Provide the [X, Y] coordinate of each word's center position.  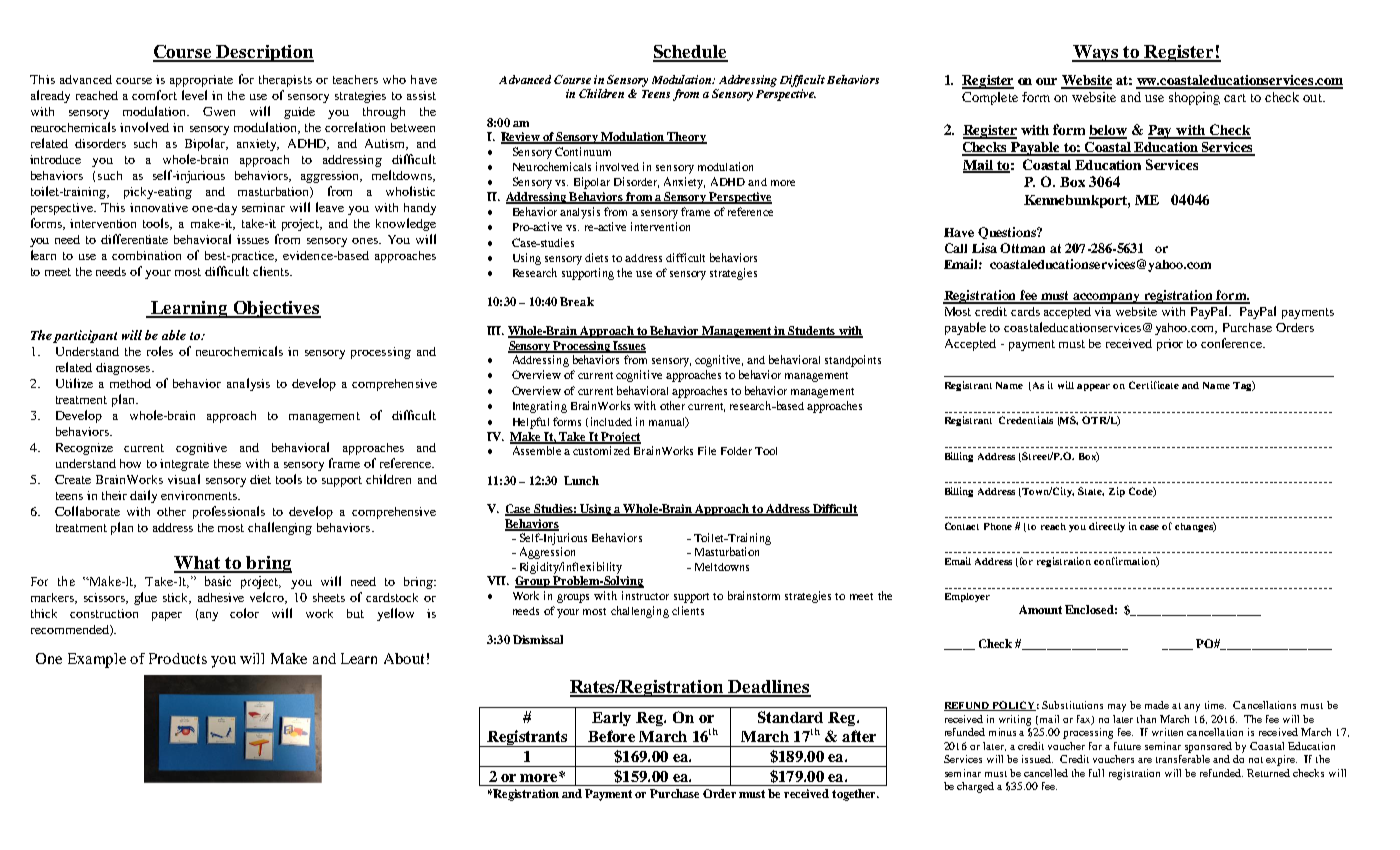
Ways [1096, 53]
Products [178, 658]
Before [611, 736]
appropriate [201, 81]
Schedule [690, 53]
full [1096, 773]
